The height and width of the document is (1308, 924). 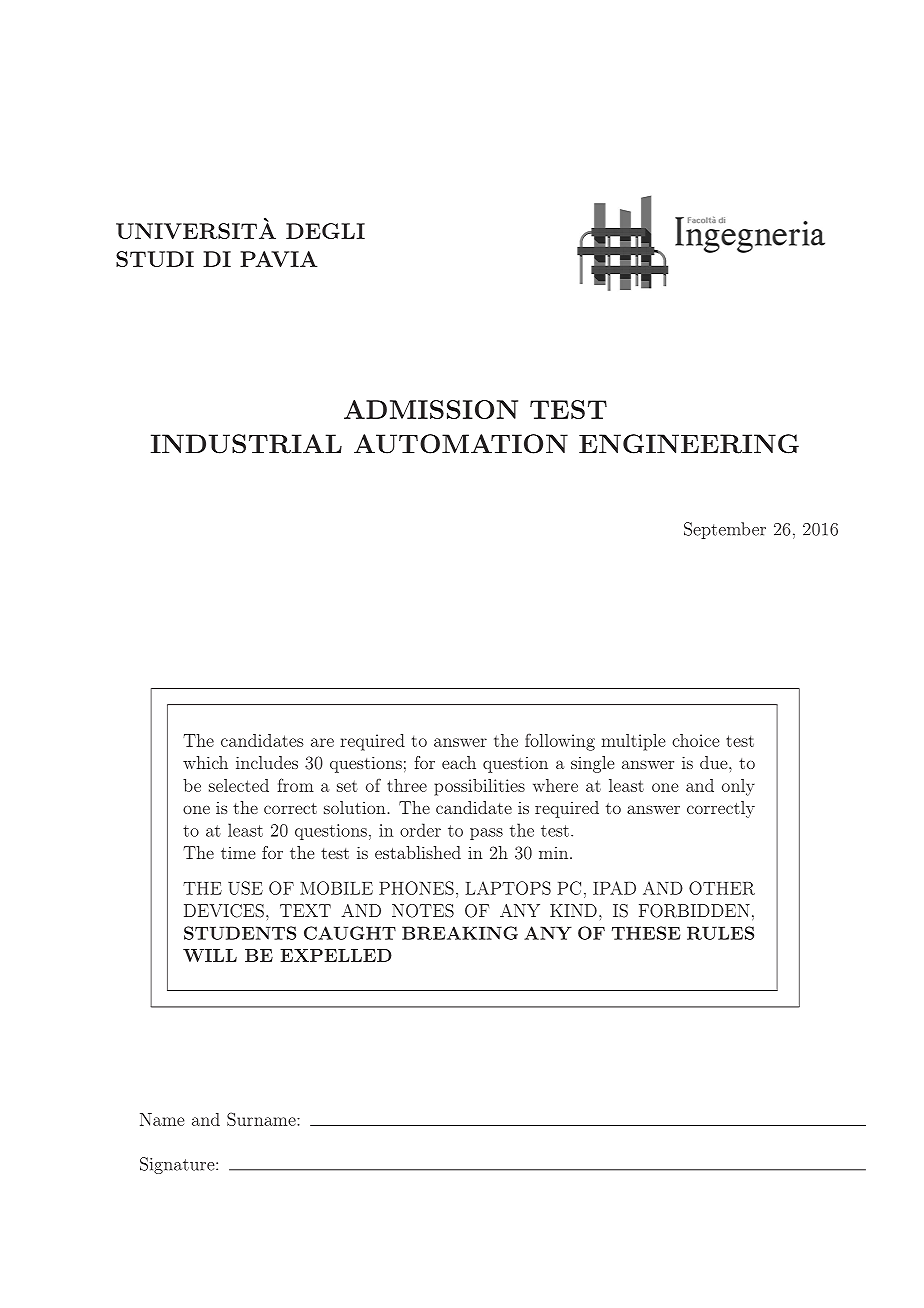 What do you see at coordinates (178, 1165) in the document?
I see `Signature` at bounding box center [178, 1165].
